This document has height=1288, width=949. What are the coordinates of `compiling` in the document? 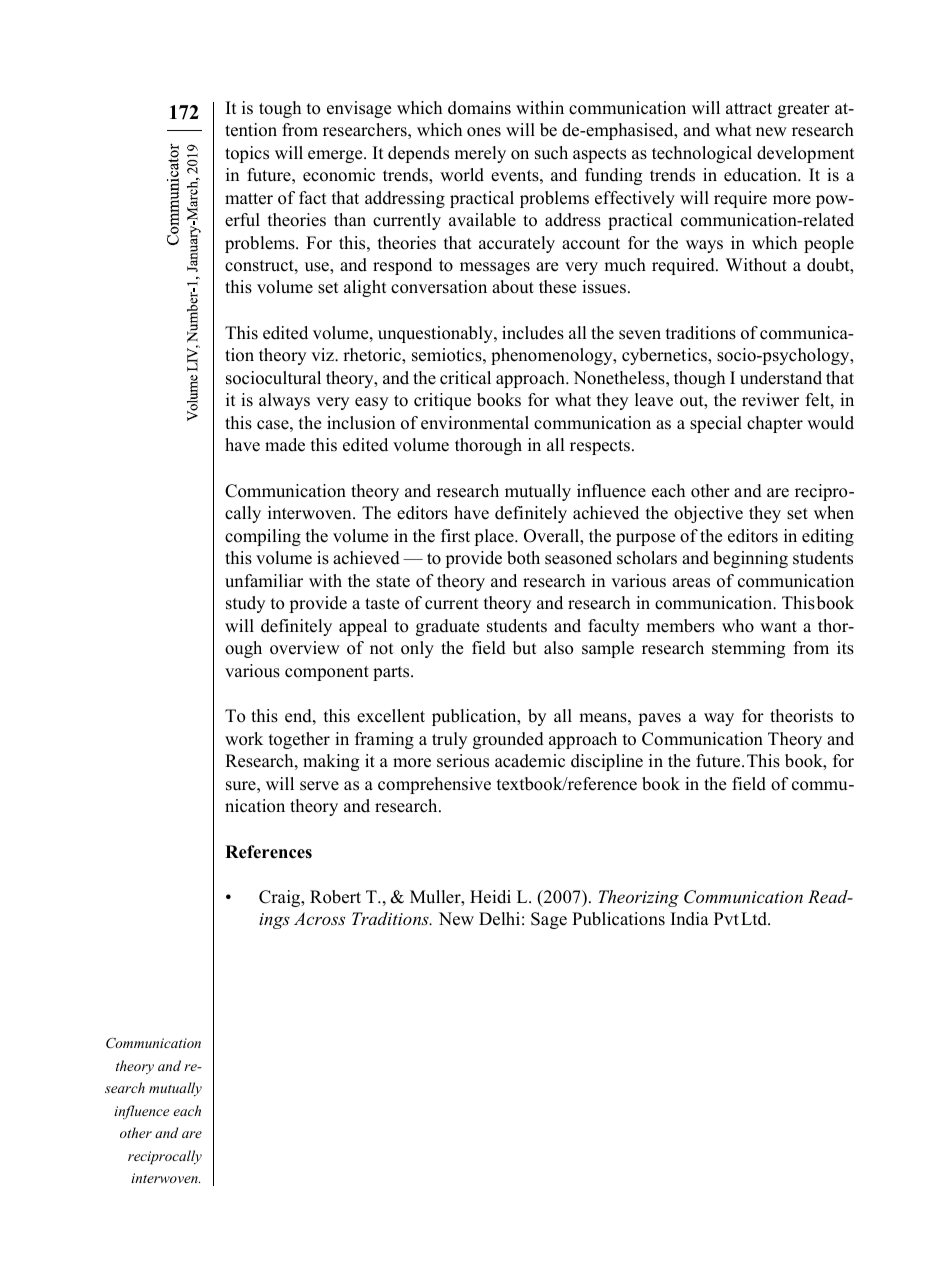 It's located at (263, 537).
